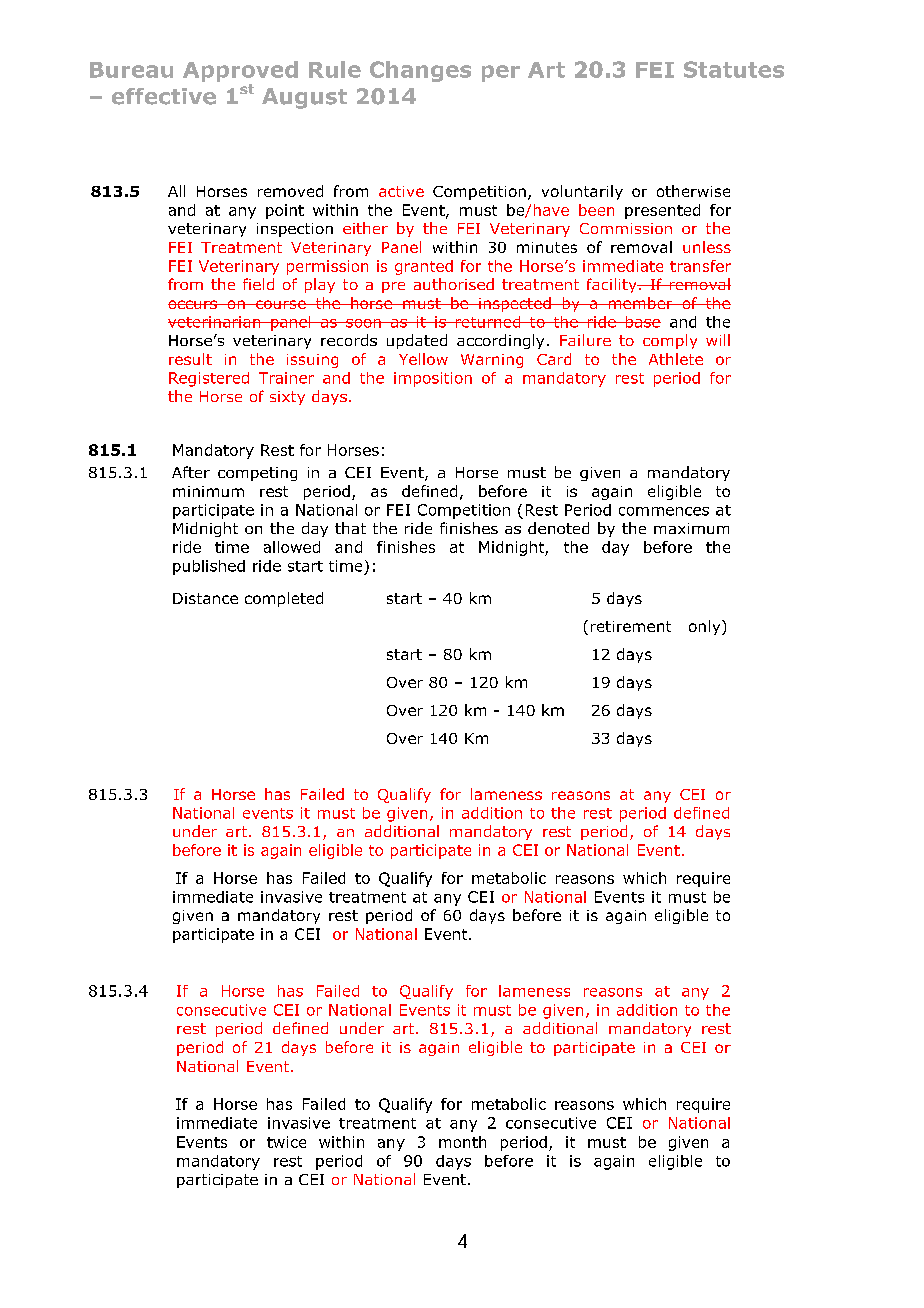 The width and height of the page is (924, 1308). Describe the element at coordinates (462, 1142) in the page. I see `month` at that location.
